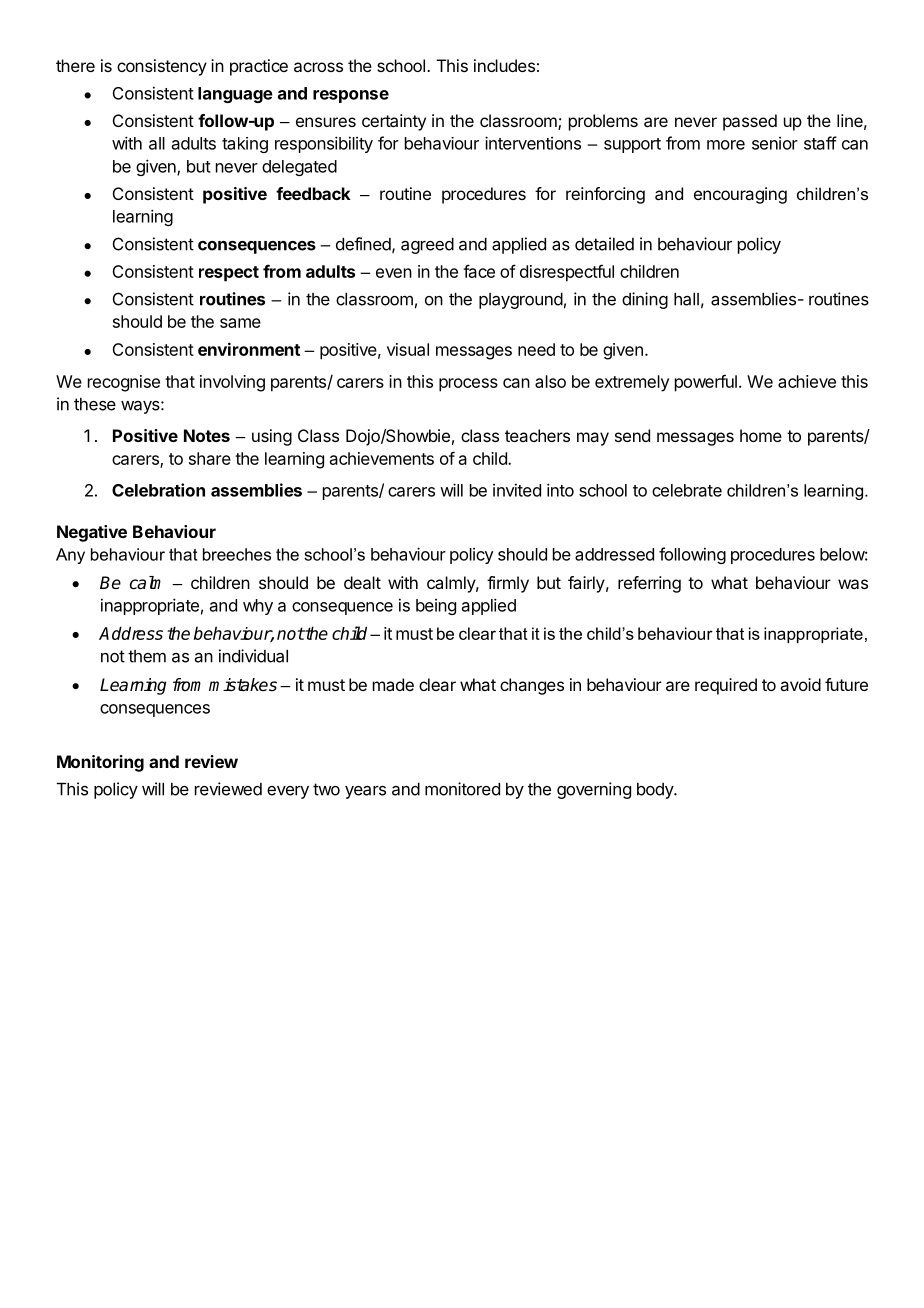  I want to click on consistency, so click(162, 67).
